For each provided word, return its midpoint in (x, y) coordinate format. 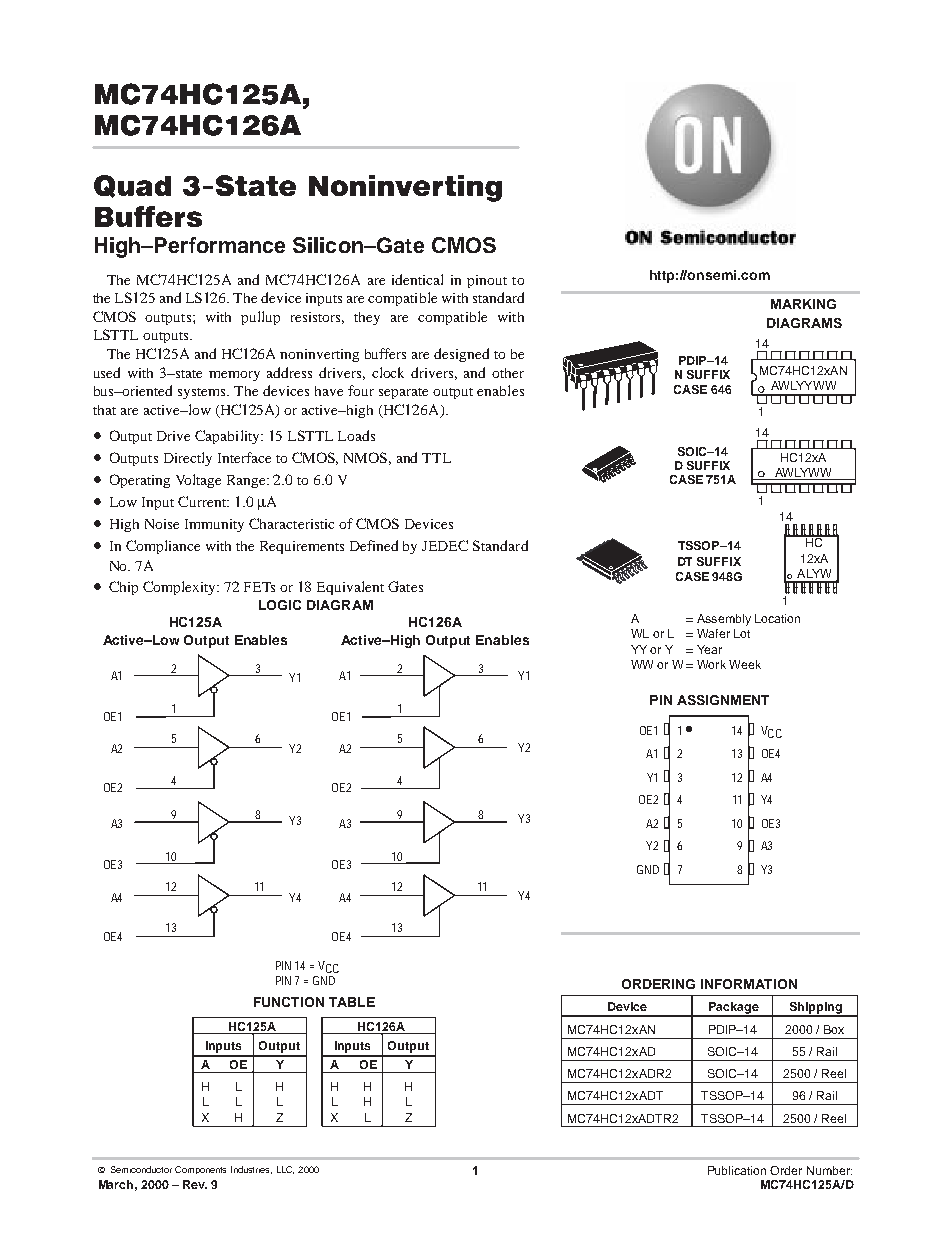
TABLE (352, 1002)
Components (200, 1170)
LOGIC (280, 605)
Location (777, 618)
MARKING (803, 304)
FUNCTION (289, 1002)
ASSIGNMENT (723, 700)
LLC (285, 1170)
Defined (374, 545)
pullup (260, 318)
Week (745, 664)
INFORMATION (749, 984)
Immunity (214, 525)
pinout (487, 281)
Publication (737, 1170)
